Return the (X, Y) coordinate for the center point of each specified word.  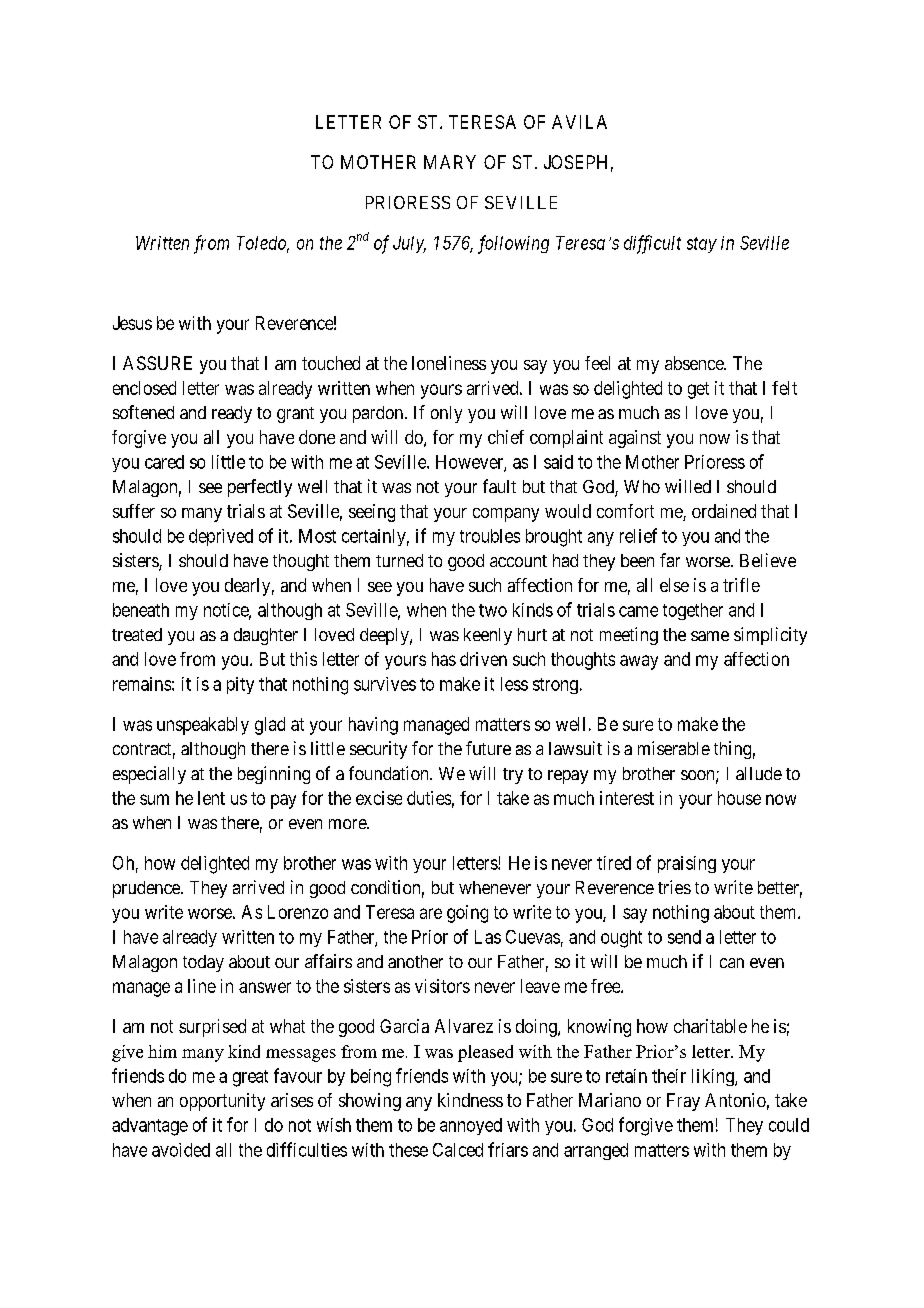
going (467, 914)
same (710, 636)
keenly (488, 636)
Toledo (263, 244)
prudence (147, 889)
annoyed (471, 1126)
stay (702, 245)
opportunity (222, 1102)
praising (687, 864)
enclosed (144, 388)
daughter (266, 636)
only (446, 414)
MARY (450, 162)
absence (695, 363)
